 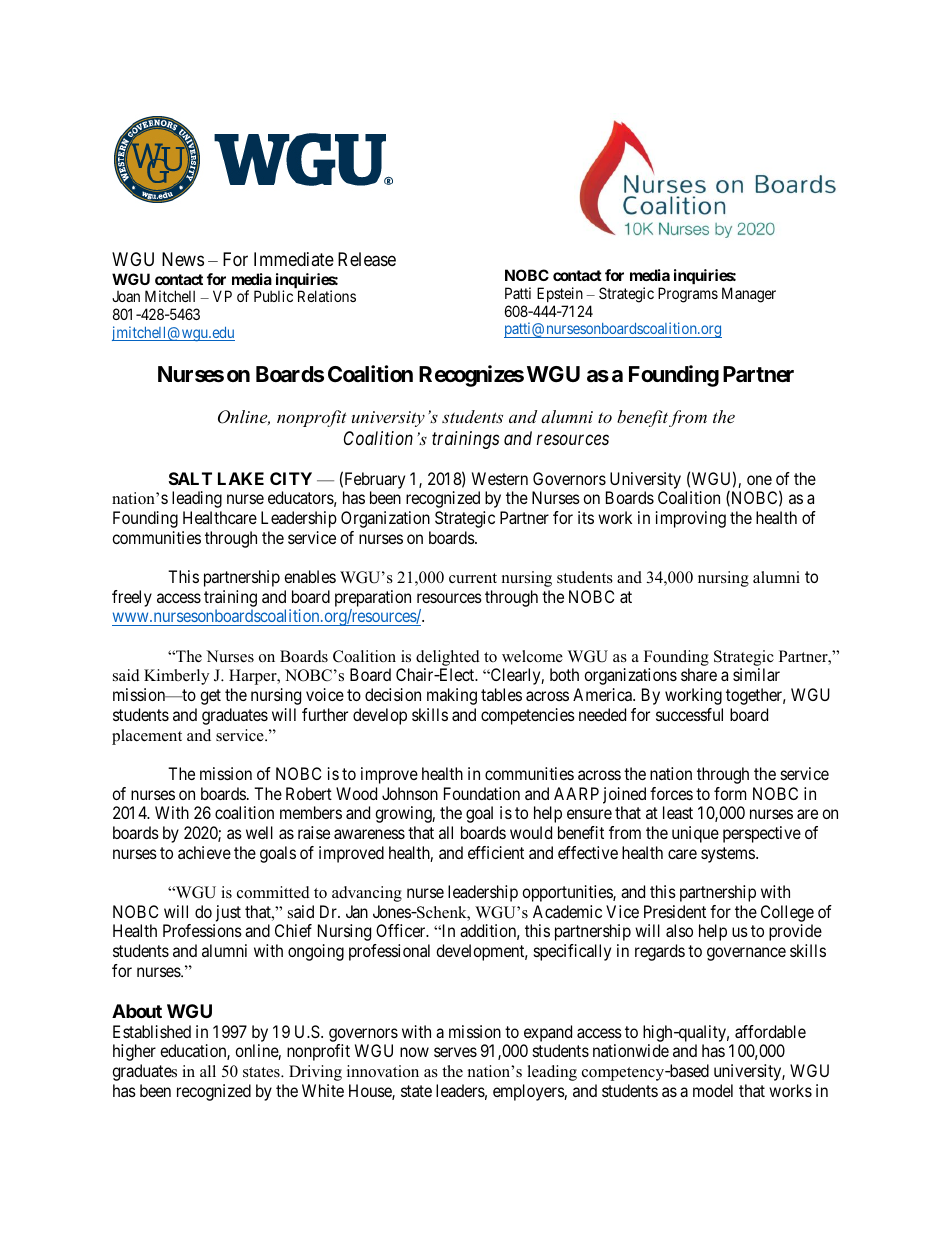 I want to click on well, so click(x=259, y=832).
